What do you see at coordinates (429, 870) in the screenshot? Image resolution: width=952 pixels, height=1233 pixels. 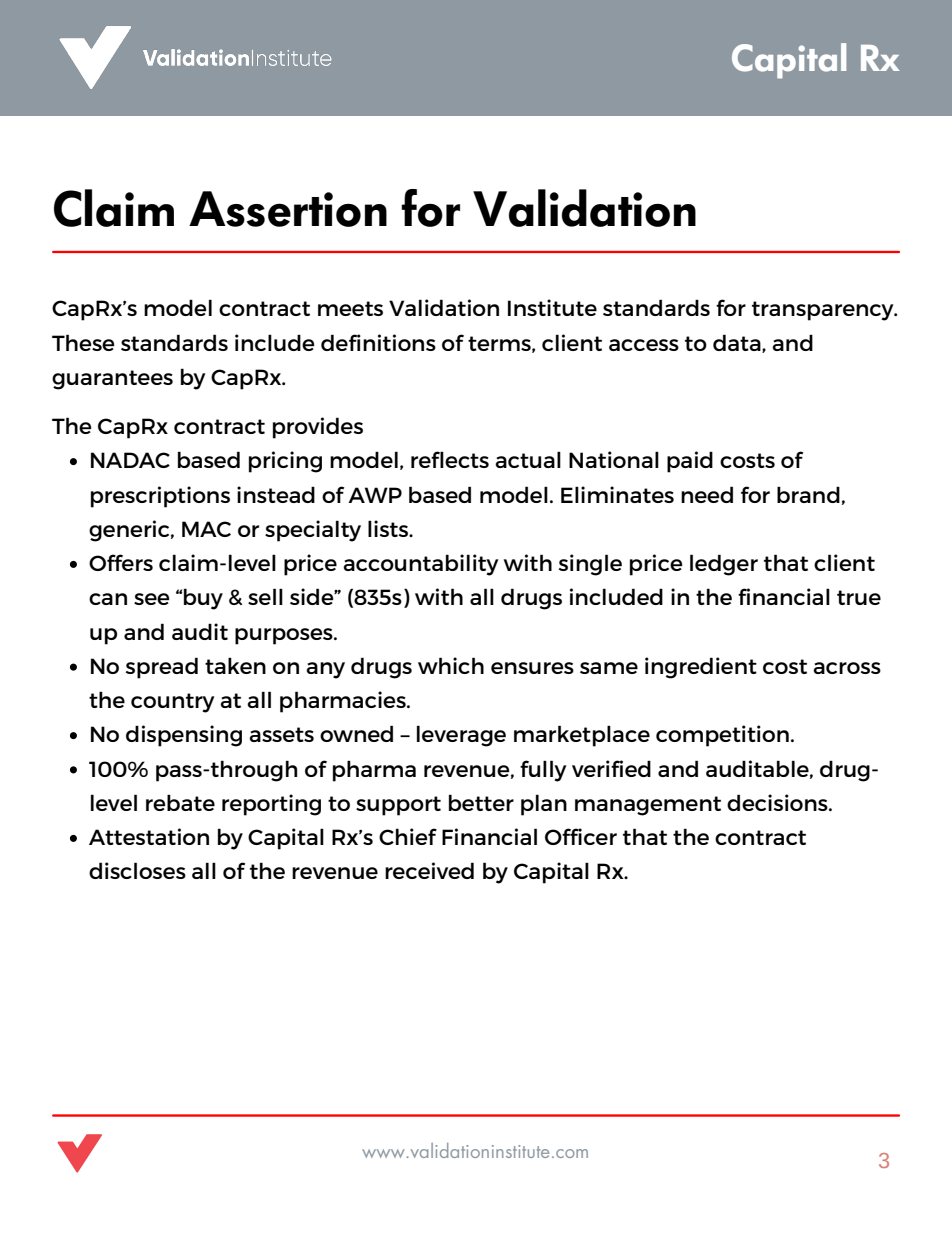 I see `received` at bounding box center [429, 870].
